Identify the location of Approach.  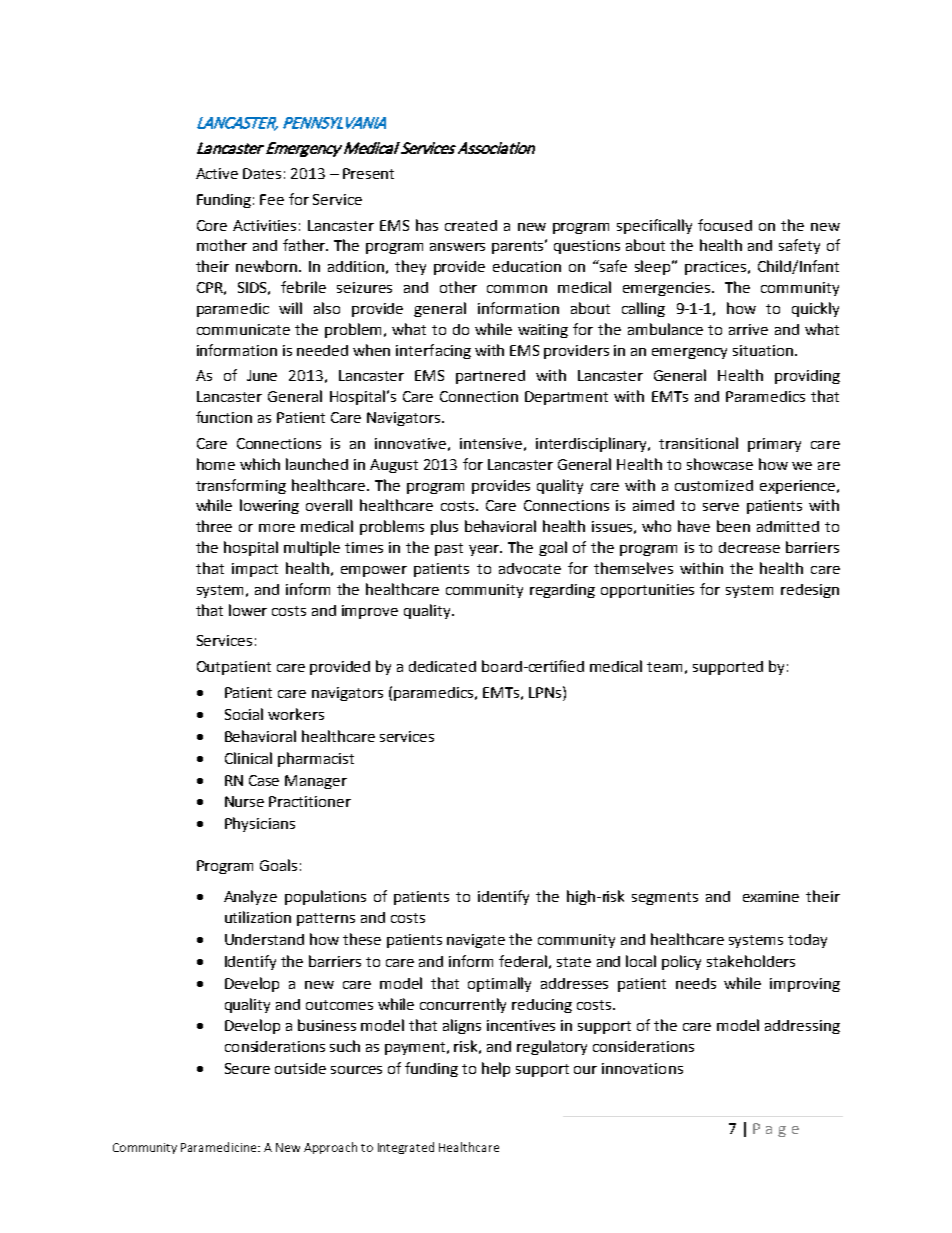
(330, 1148).
